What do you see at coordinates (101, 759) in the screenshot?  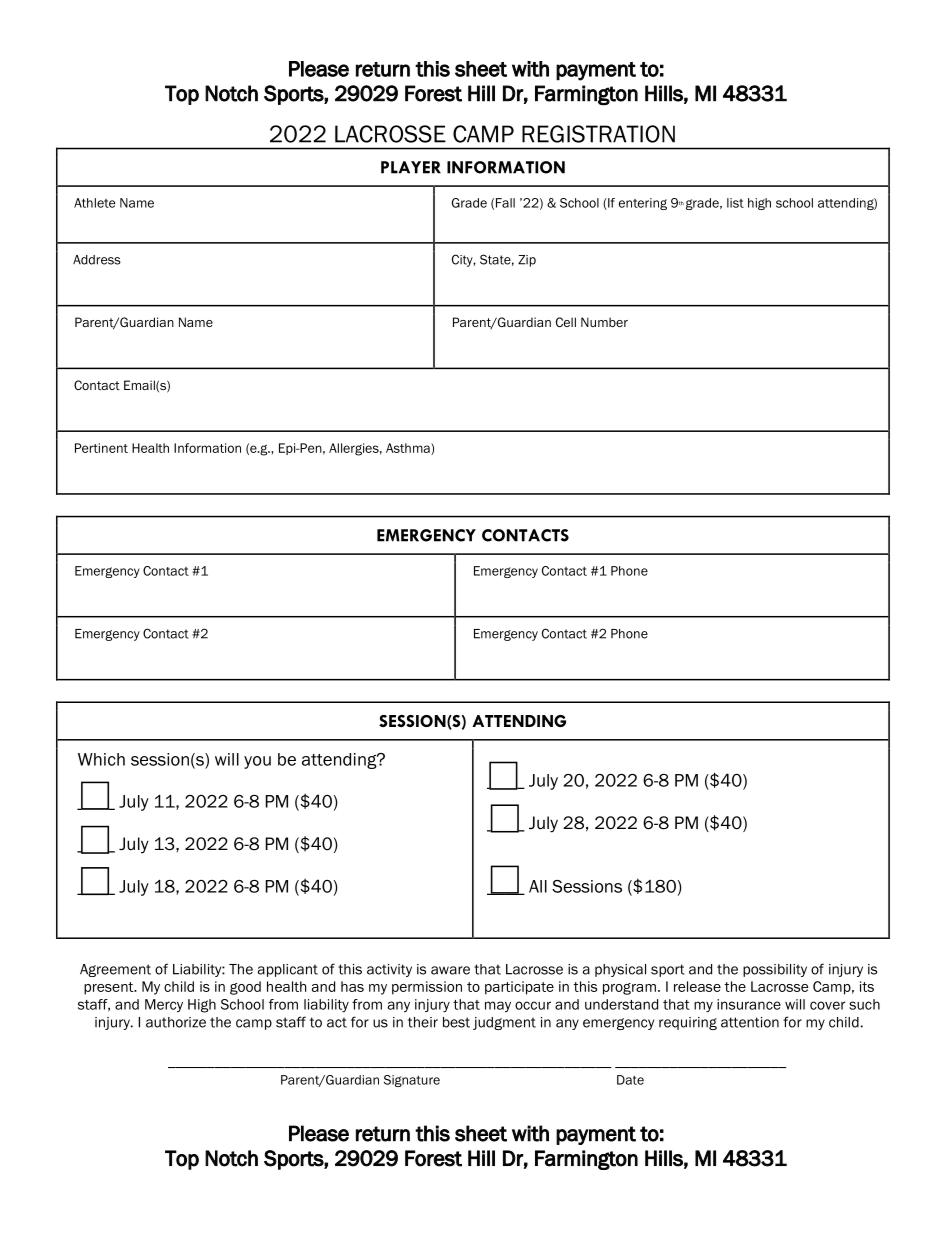 I see `Which` at bounding box center [101, 759].
